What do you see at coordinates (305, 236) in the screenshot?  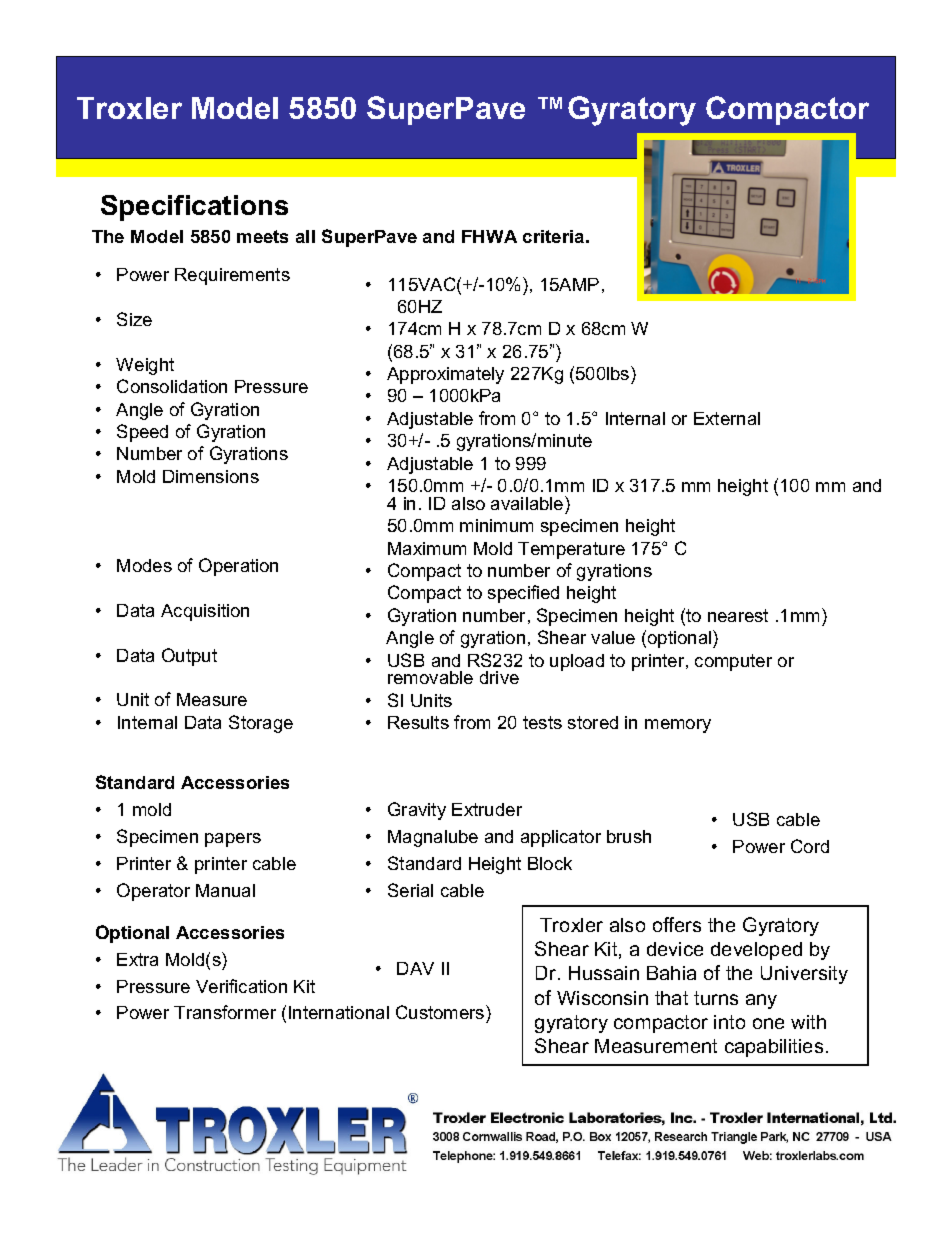 I see `all` at bounding box center [305, 236].
